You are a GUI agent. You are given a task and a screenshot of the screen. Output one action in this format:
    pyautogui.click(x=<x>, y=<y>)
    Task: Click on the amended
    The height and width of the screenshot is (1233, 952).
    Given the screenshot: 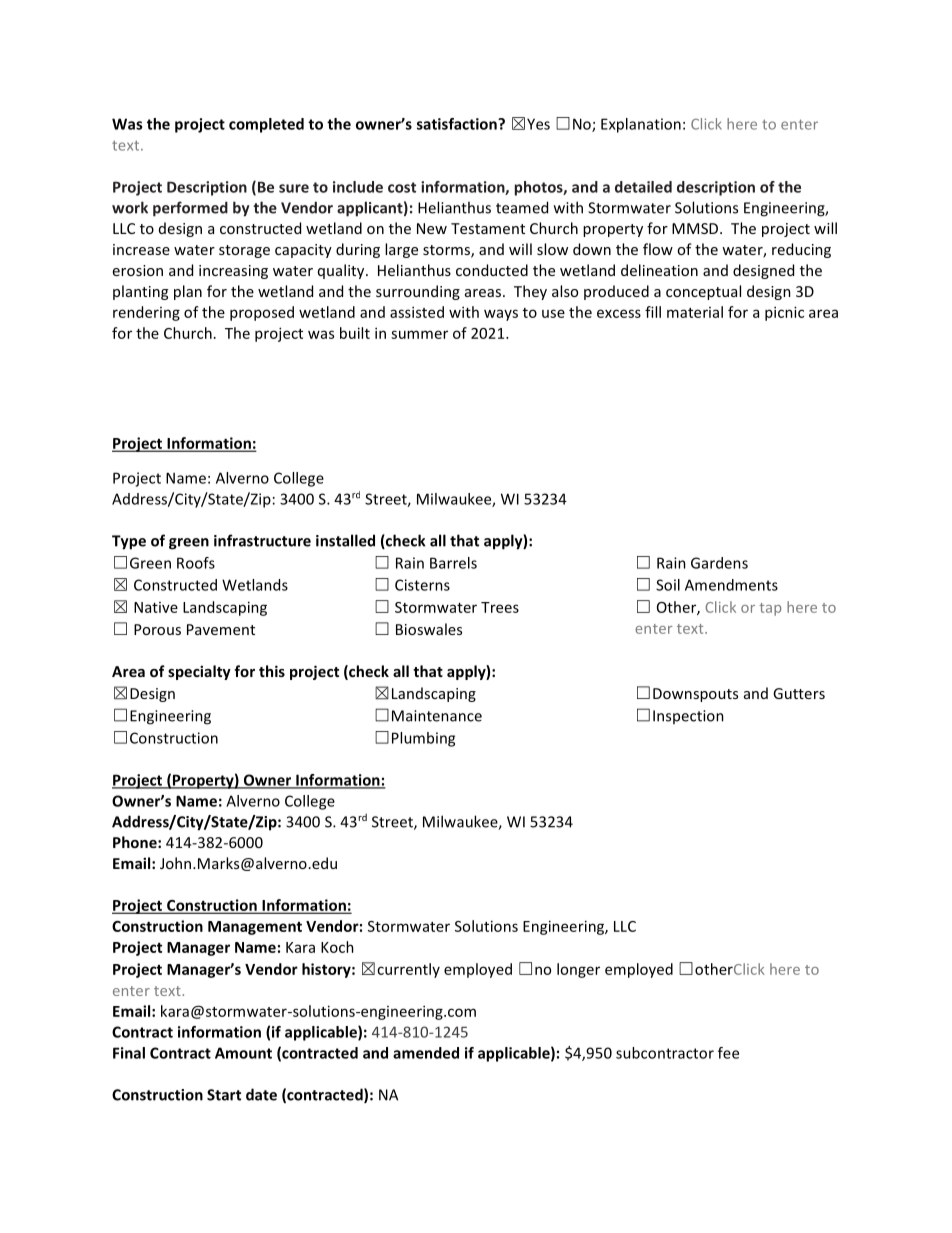 What is the action you would take?
    pyautogui.click(x=426, y=1053)
